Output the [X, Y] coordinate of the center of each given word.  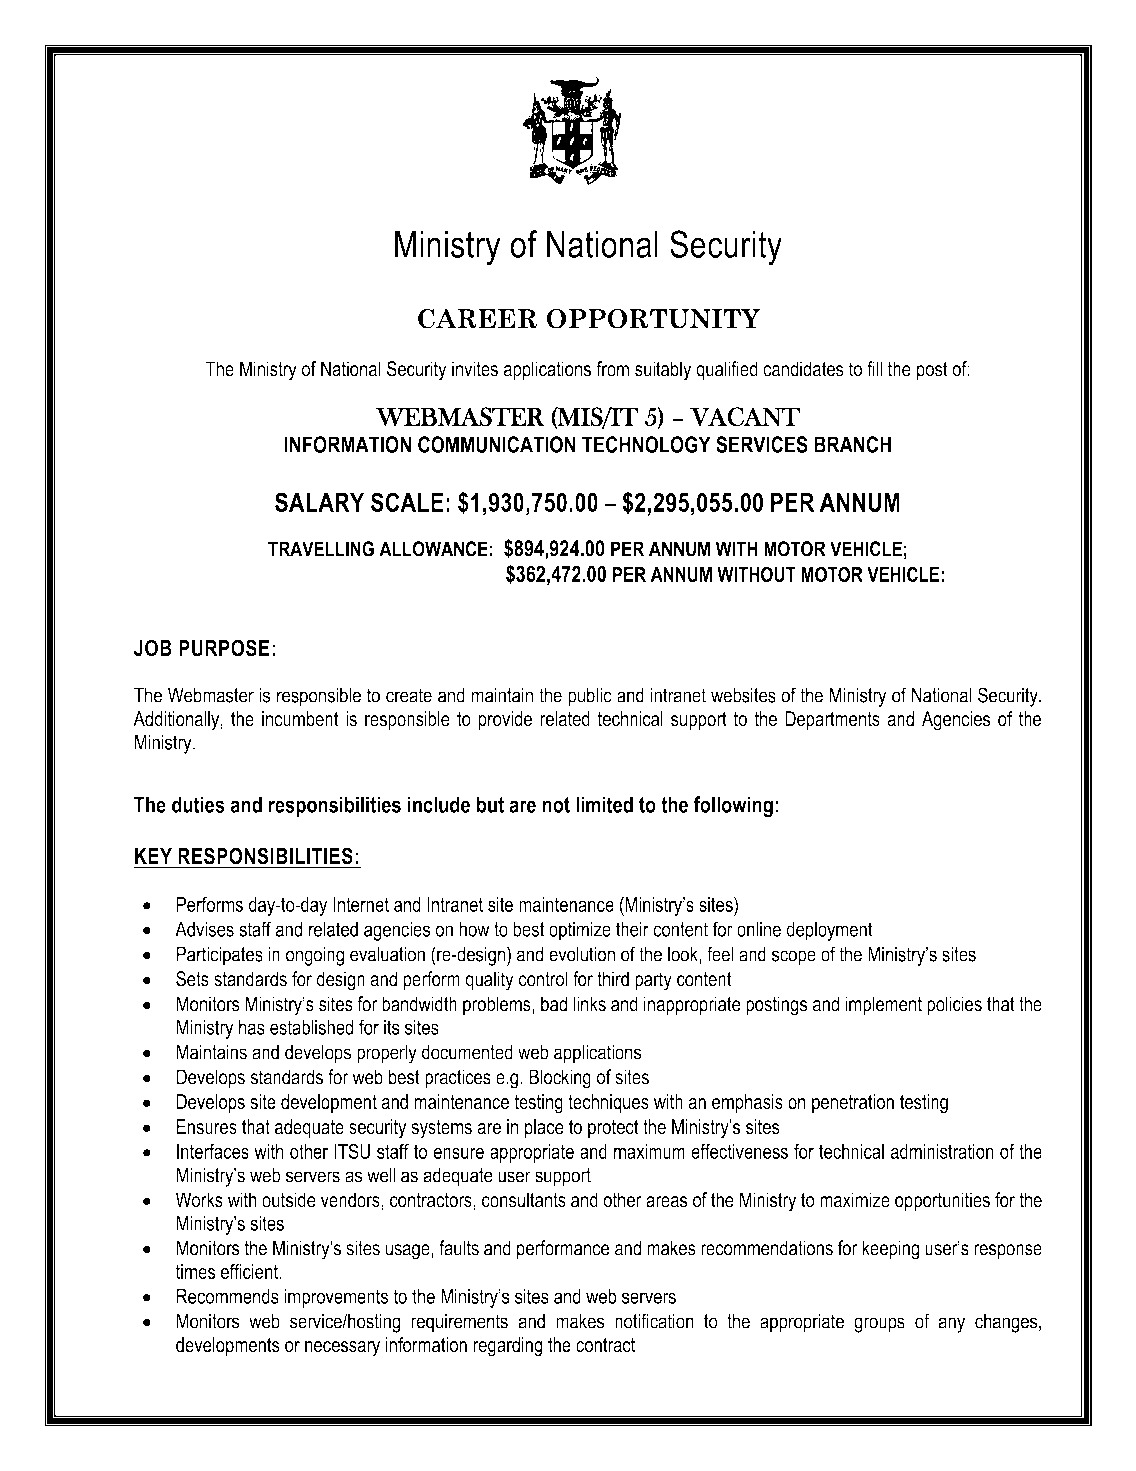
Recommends [227, 1296]
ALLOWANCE [434, 549]
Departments [832, 720]
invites [475, 369]
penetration [853, 1103]
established [311, 1027]
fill [874, 368]
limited [604, 804]
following [733, 807]
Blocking [560, 1079]
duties [198, 804]
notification [654, 1321]
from [613, 369]
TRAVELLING [321, 549]
